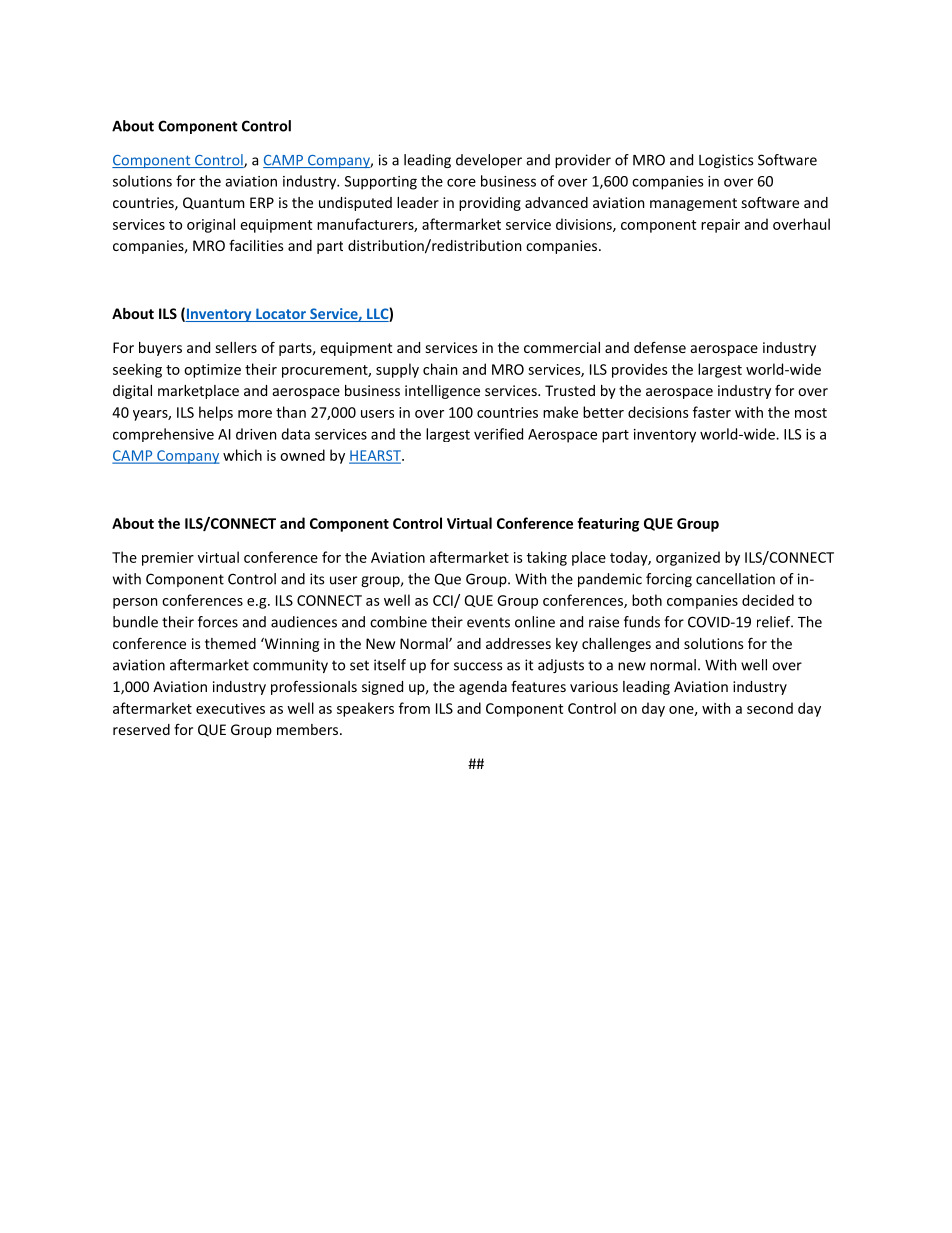 This image has width=952, height=1233. What do you see at coordinates (770, 708) in the image?
I see `second` at bounding box center [770, 708].
